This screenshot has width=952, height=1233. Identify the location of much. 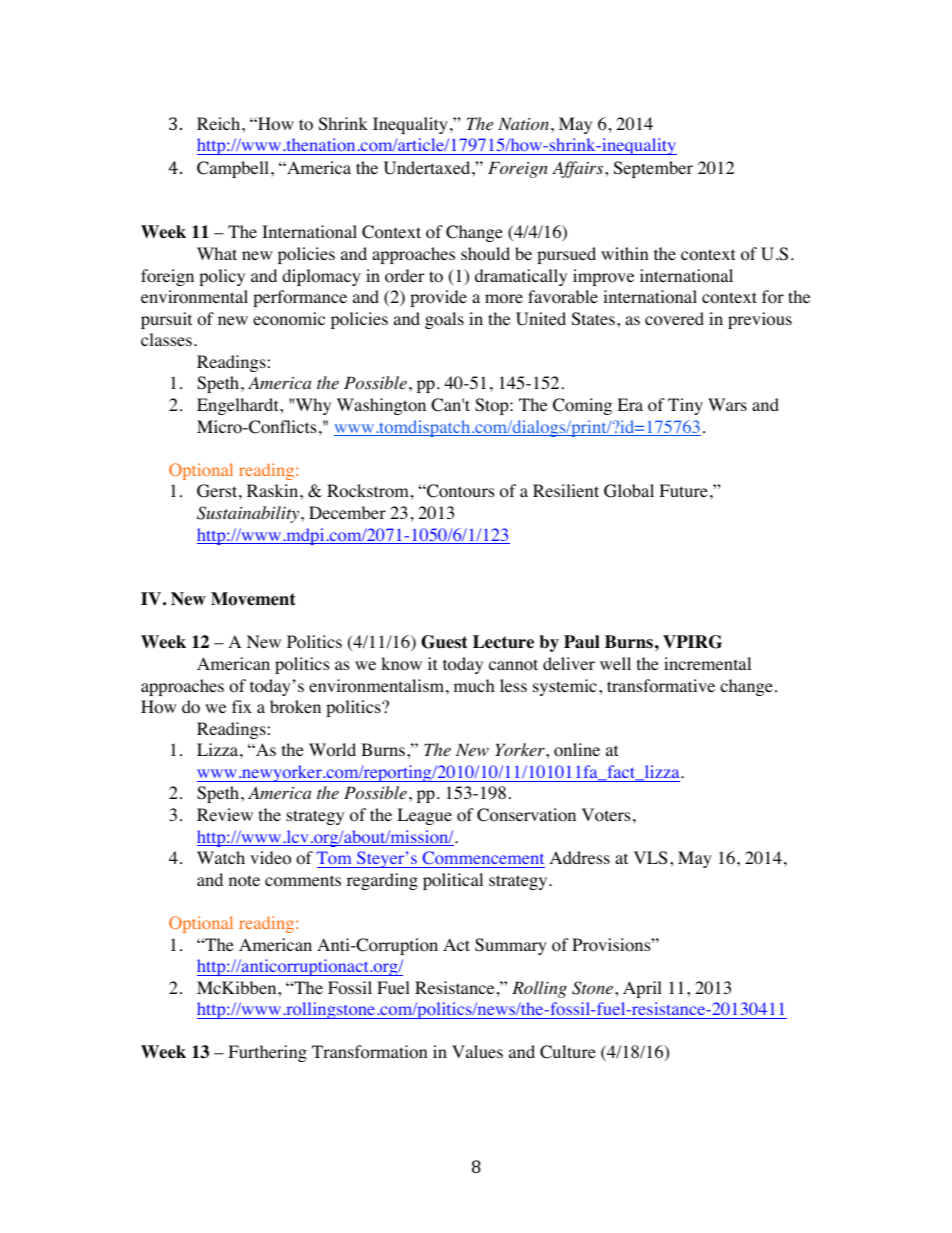
(474, 685).
